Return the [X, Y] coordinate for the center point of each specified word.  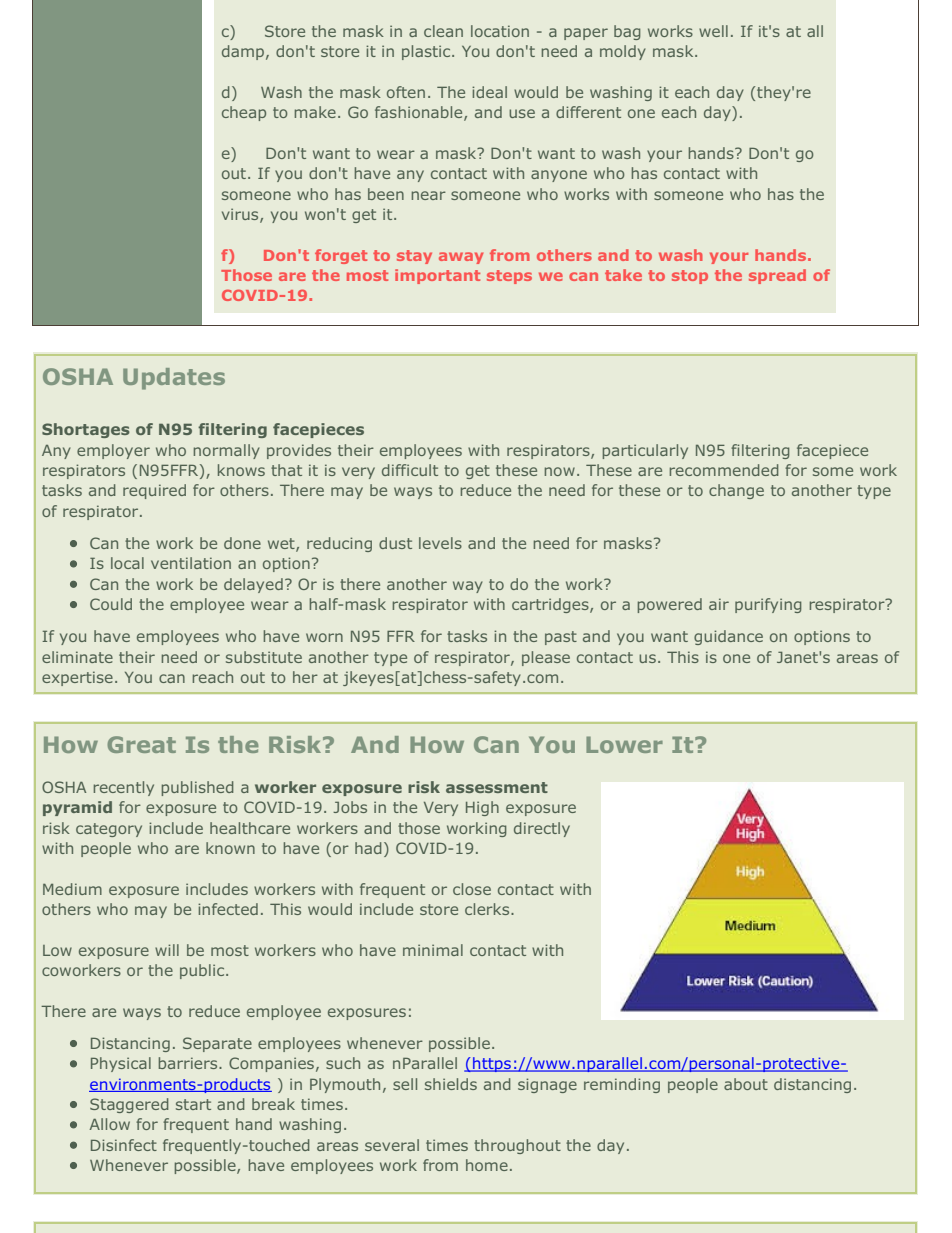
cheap [244, 113]
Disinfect [124, 1145]
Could [111, 604]
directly [542, 829]
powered [670, 605]
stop [690, 277]
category [109, 830]
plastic [427, 52]
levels [440, 543]
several [392, 1145]
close [472, 889]
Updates [174, 379]
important [437, 276]
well [713, 31]
